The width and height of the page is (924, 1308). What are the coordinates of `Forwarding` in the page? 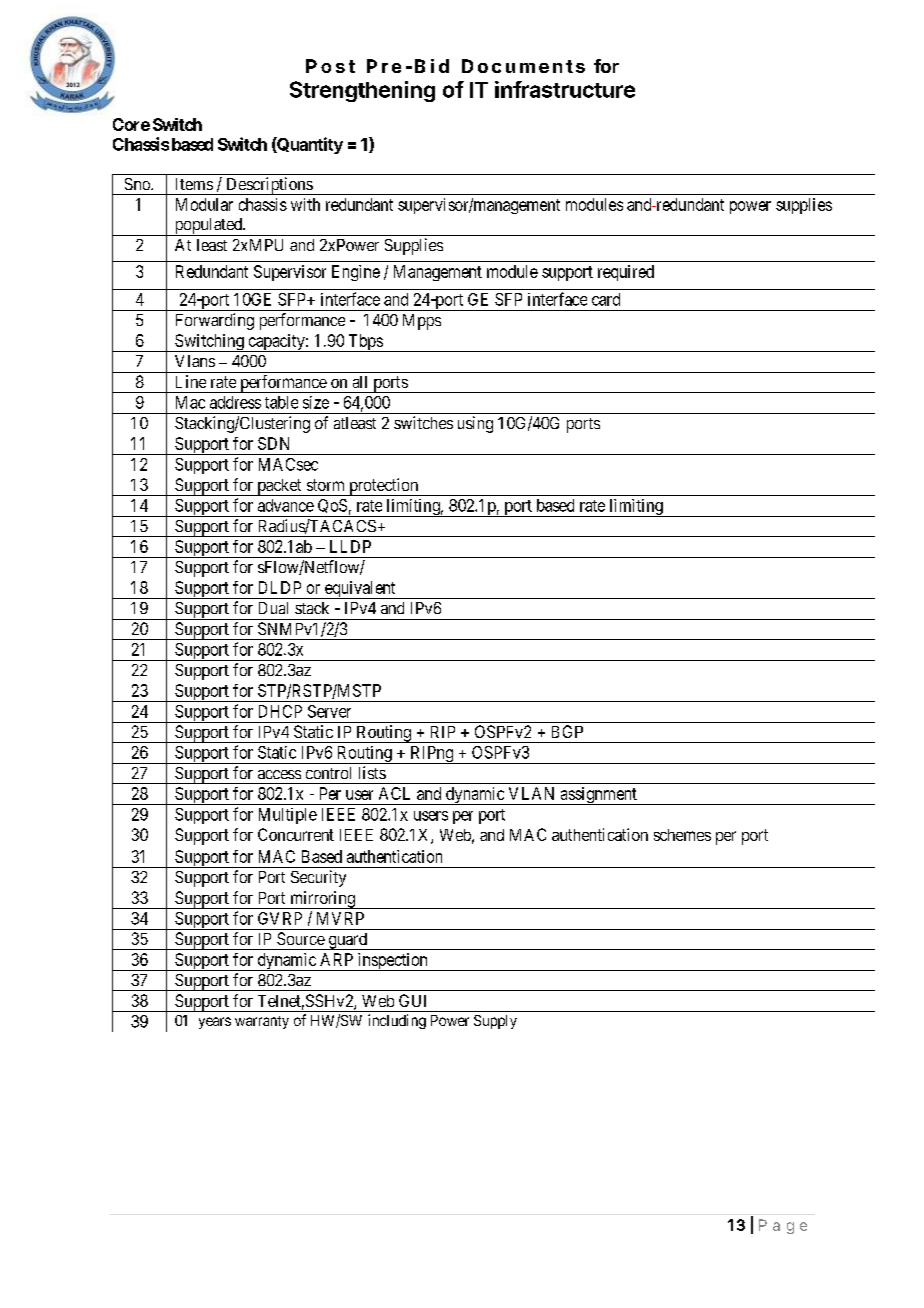 It's located at (215, 321).
